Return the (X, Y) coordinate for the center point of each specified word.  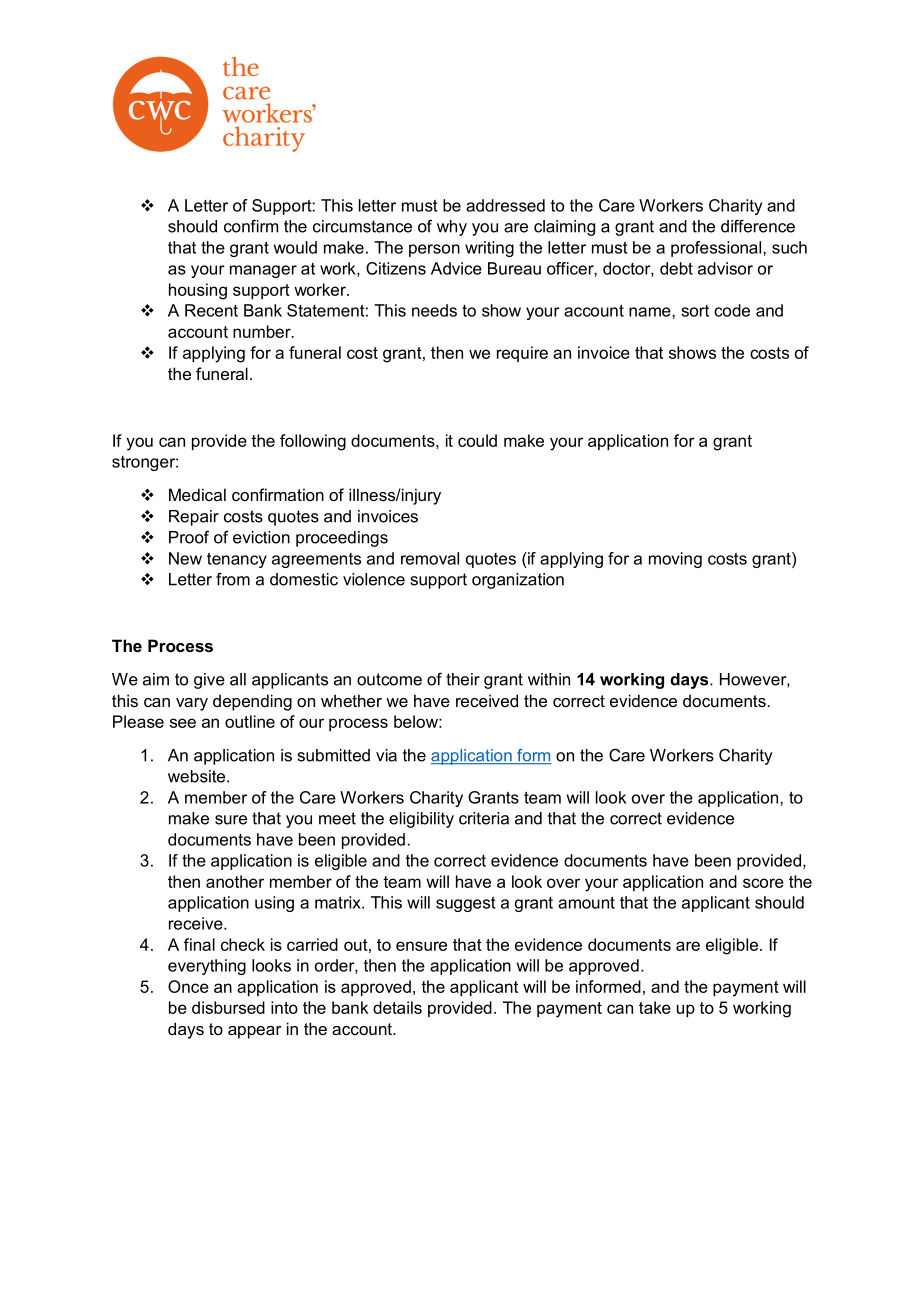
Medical (197, 494)
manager (263, 271)
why (452, 228)
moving (675, 560)
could (477, 440)
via (386, 755)
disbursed (228, 1007)
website (196, 776)
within (549, 679)
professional (717, 249)
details (397, 1007)
